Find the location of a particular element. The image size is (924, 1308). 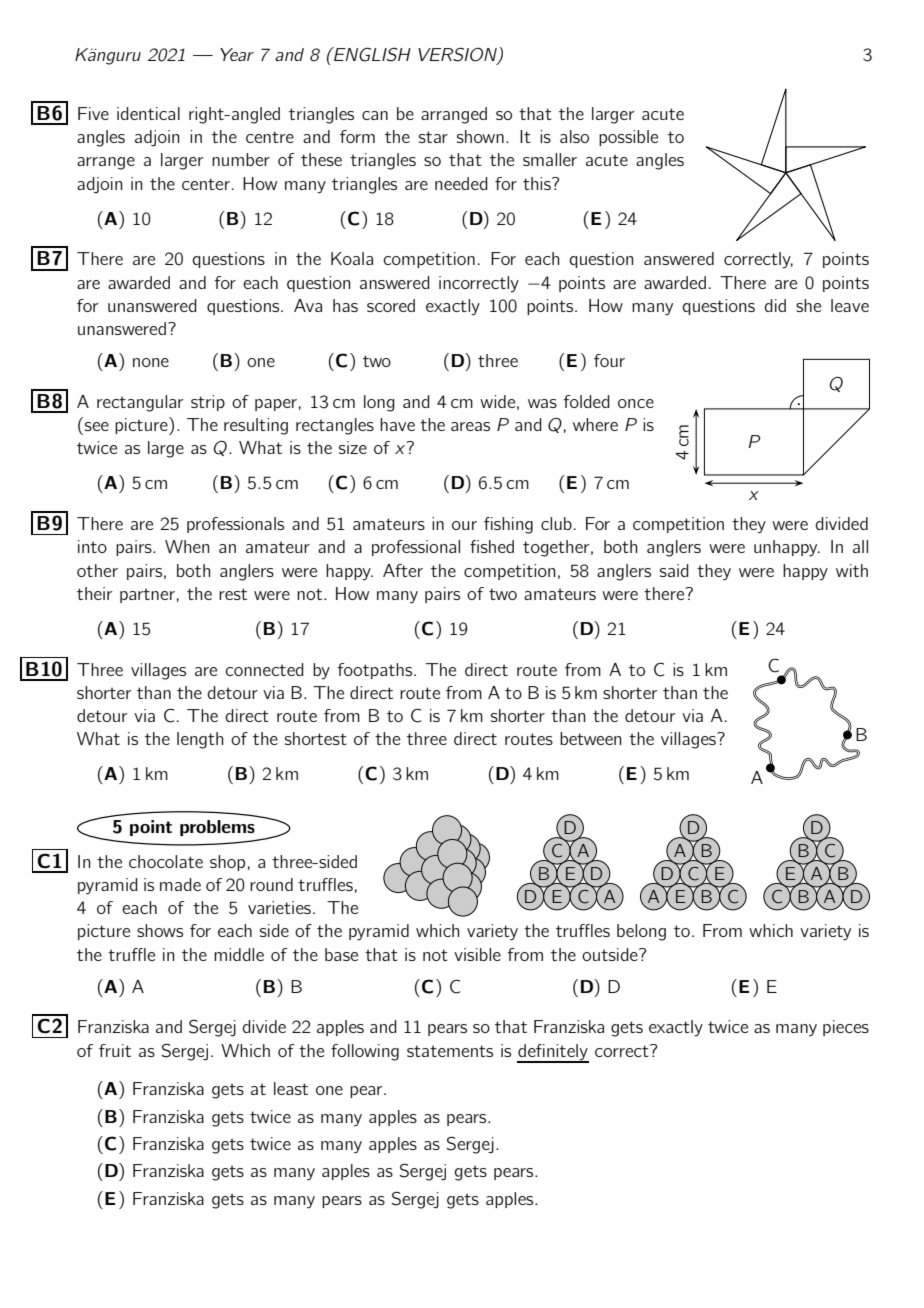

fished is located at coordinates (492, 546).
